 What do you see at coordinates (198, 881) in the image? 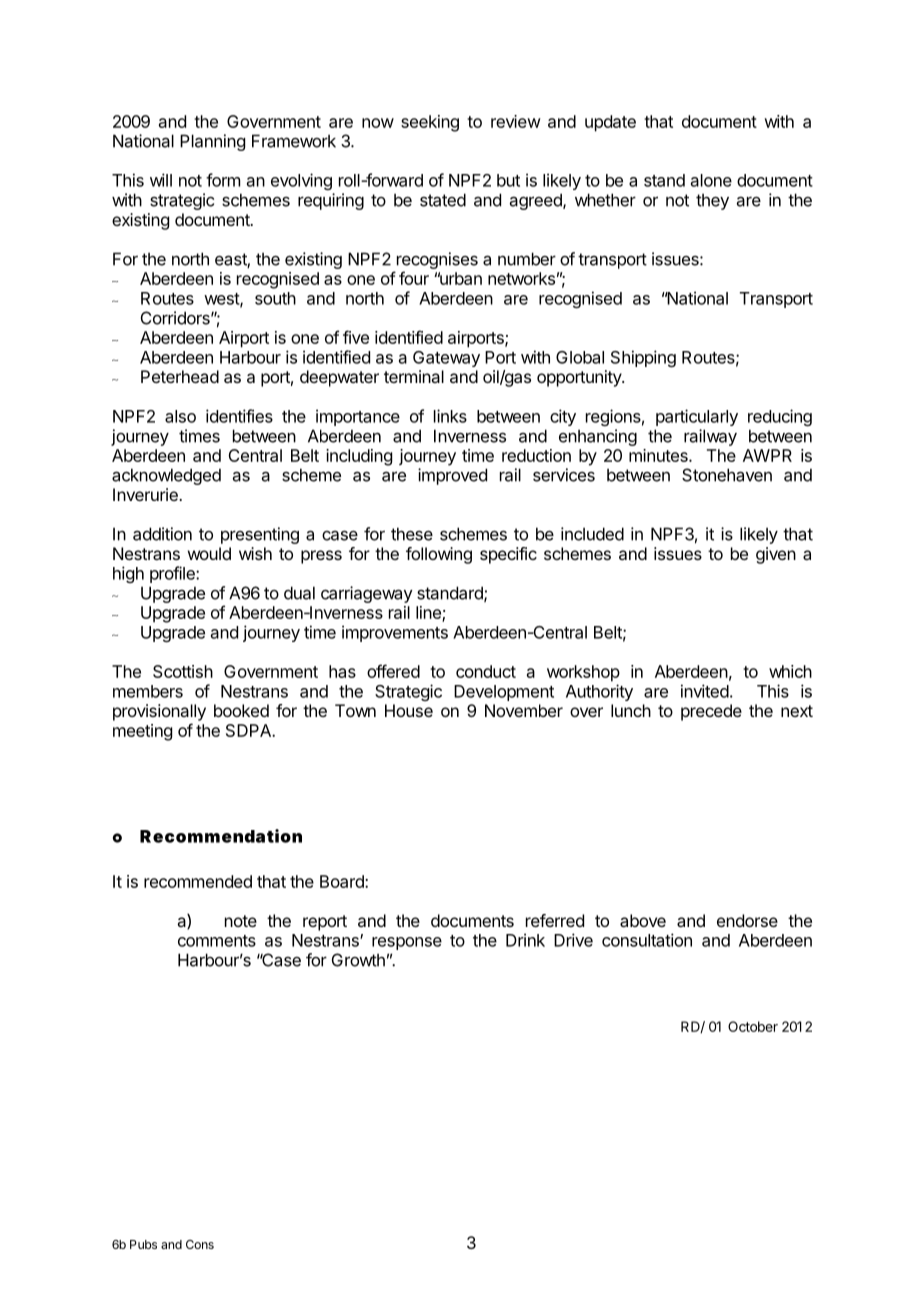
I see `recommended` at bounding box center [198, 881].
